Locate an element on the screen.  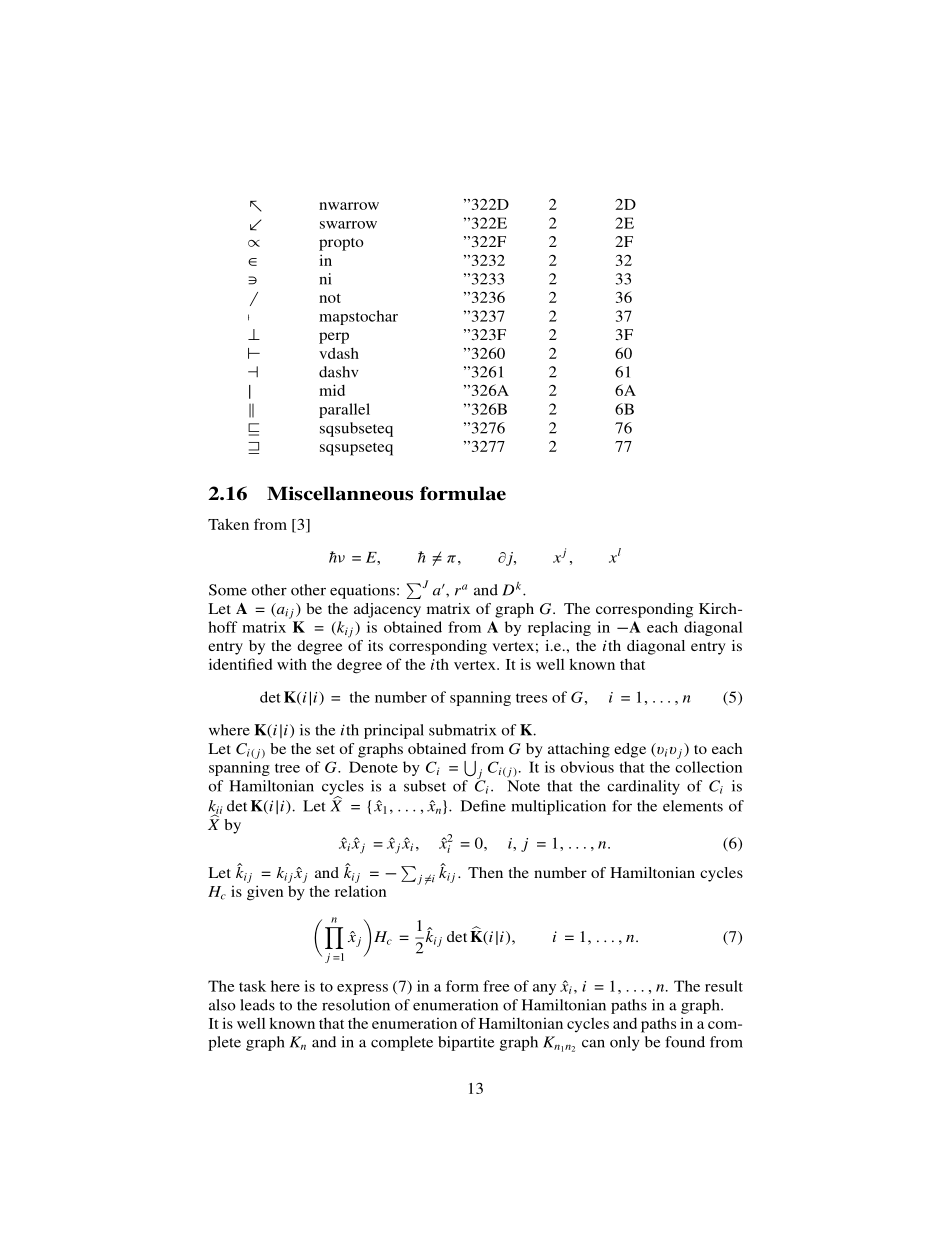
Taken is located at coordinates (228, 524).
